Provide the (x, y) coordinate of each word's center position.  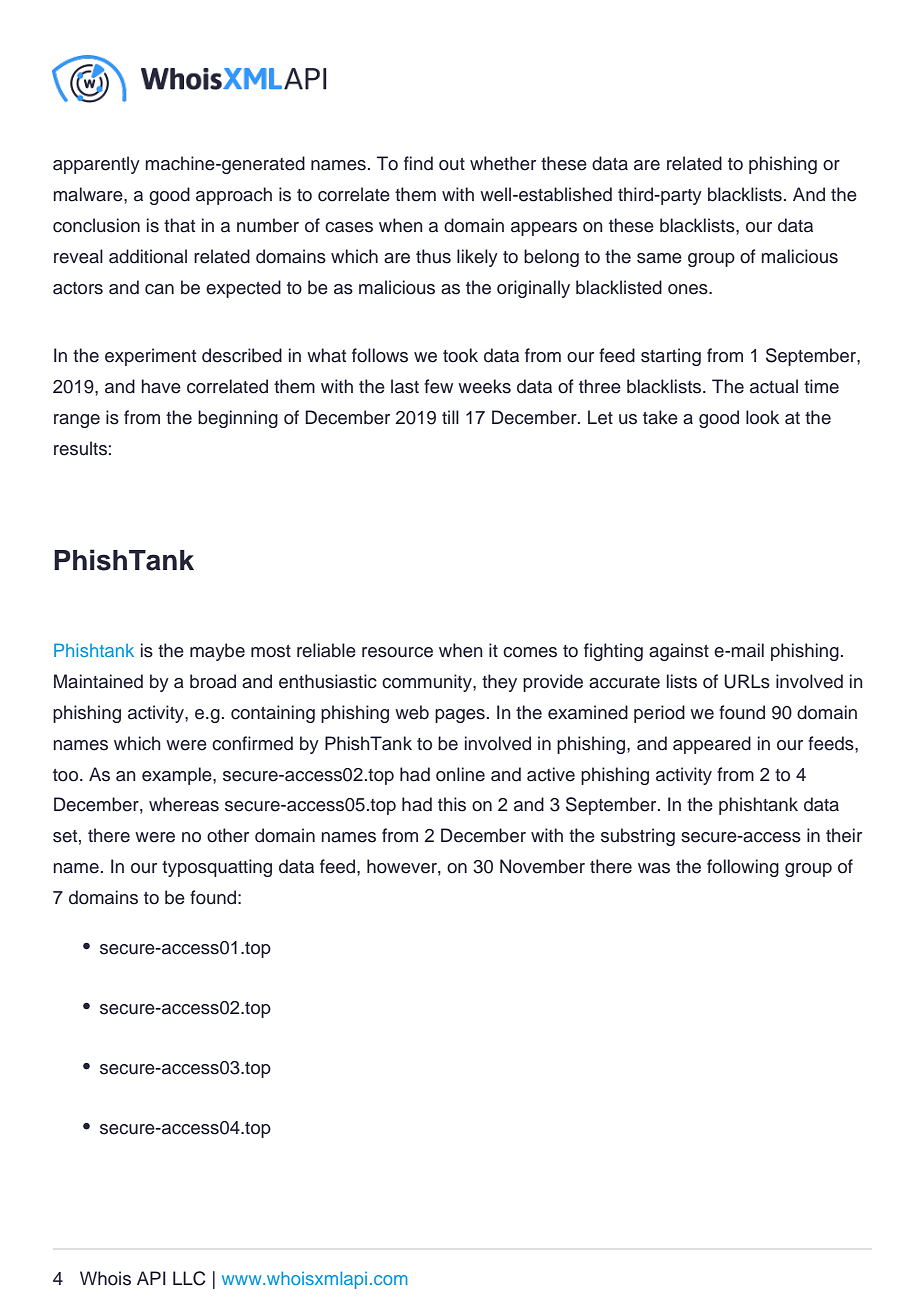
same (659, 258)
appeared (712, 745)
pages (460, 716)
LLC (189, 1278)
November (542, 866)
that (179, 225)
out (452, 164)
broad (213, 681)
